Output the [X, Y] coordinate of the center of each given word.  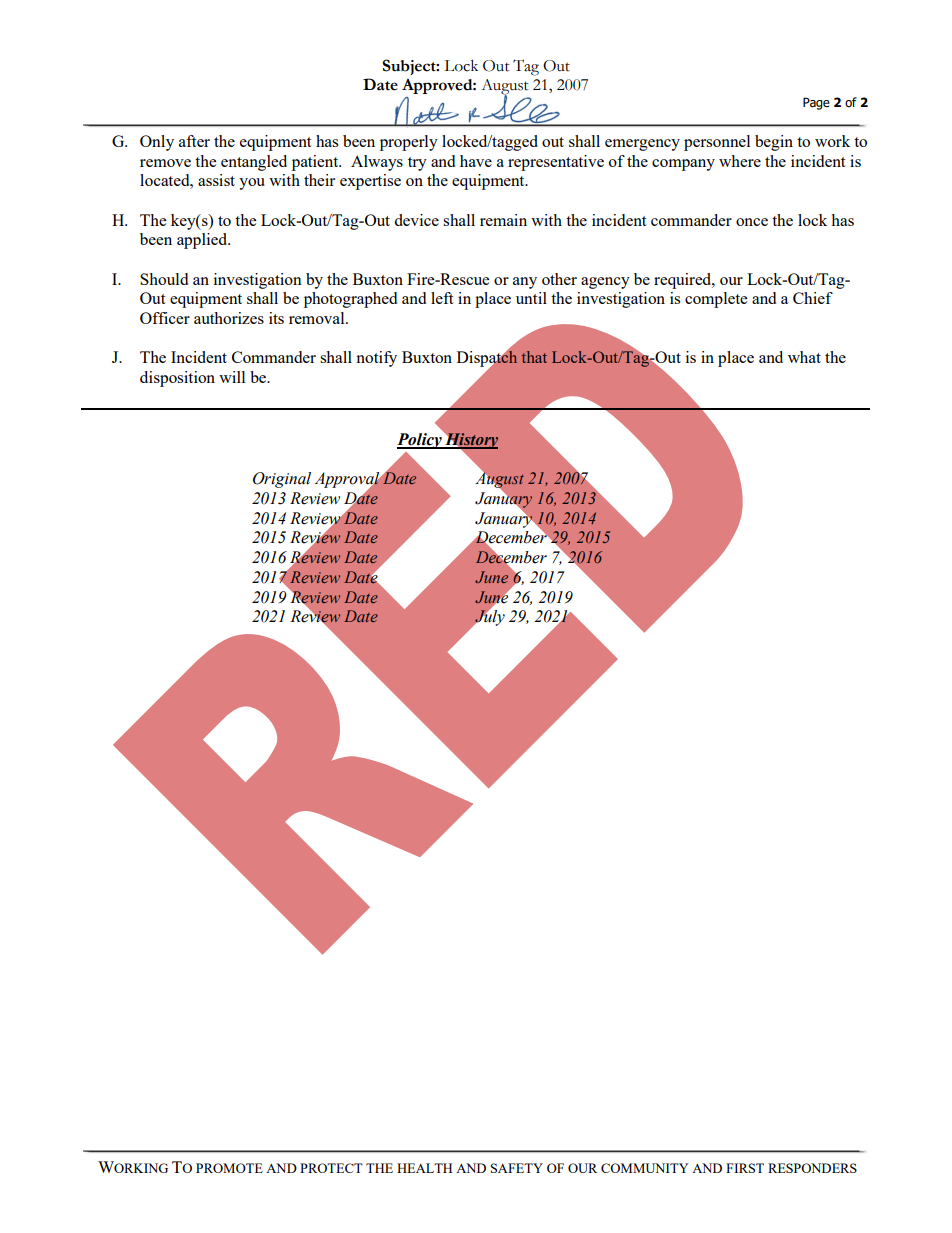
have [476, 161]
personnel [717, 143]
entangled [254, 163]
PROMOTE [229, 1168]
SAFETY [517, 1168]
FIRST [745, 1168]
